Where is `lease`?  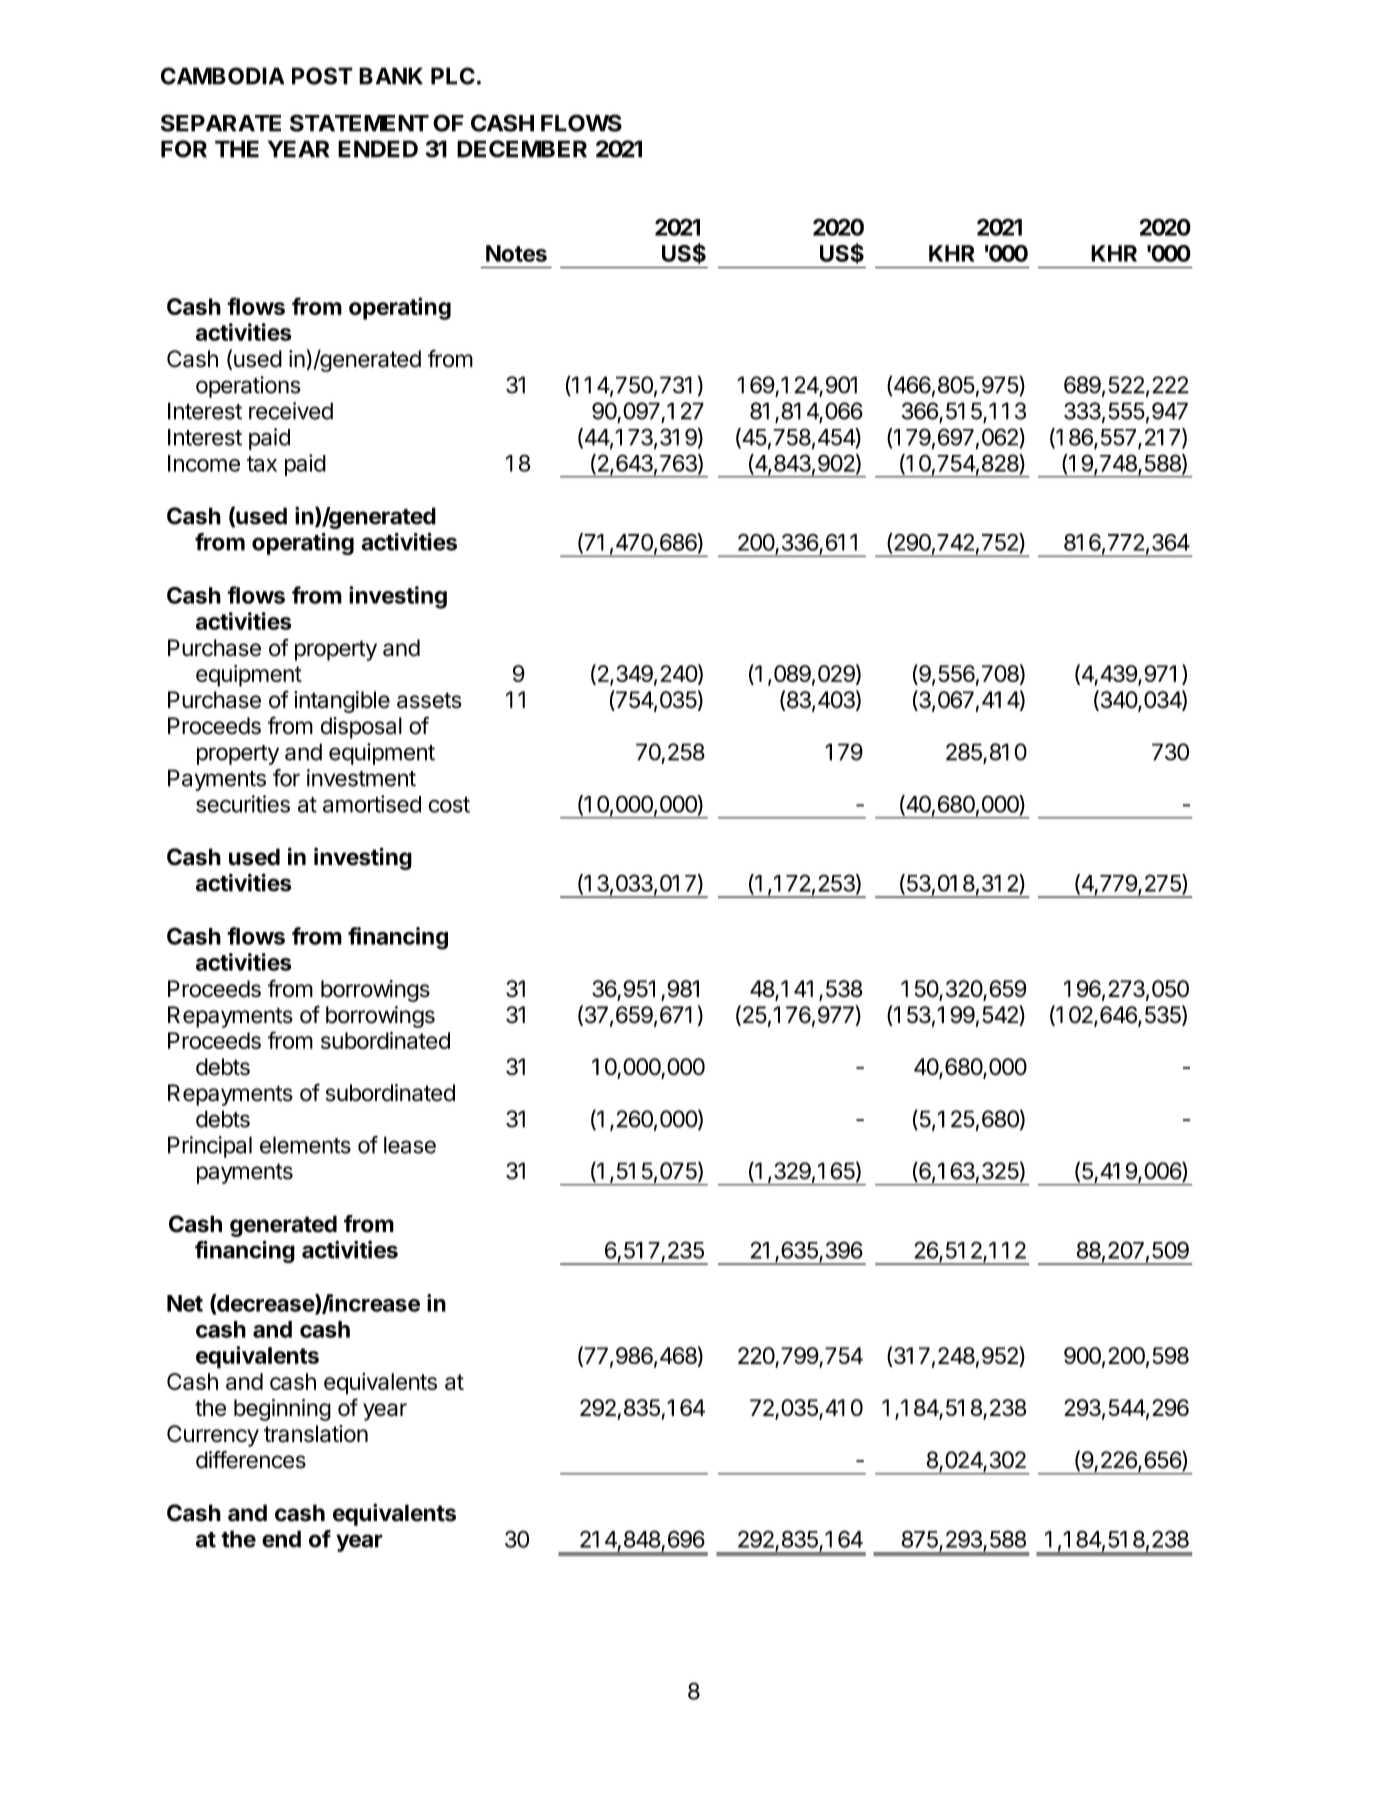 lease is located at coordinates (410, 1145).
